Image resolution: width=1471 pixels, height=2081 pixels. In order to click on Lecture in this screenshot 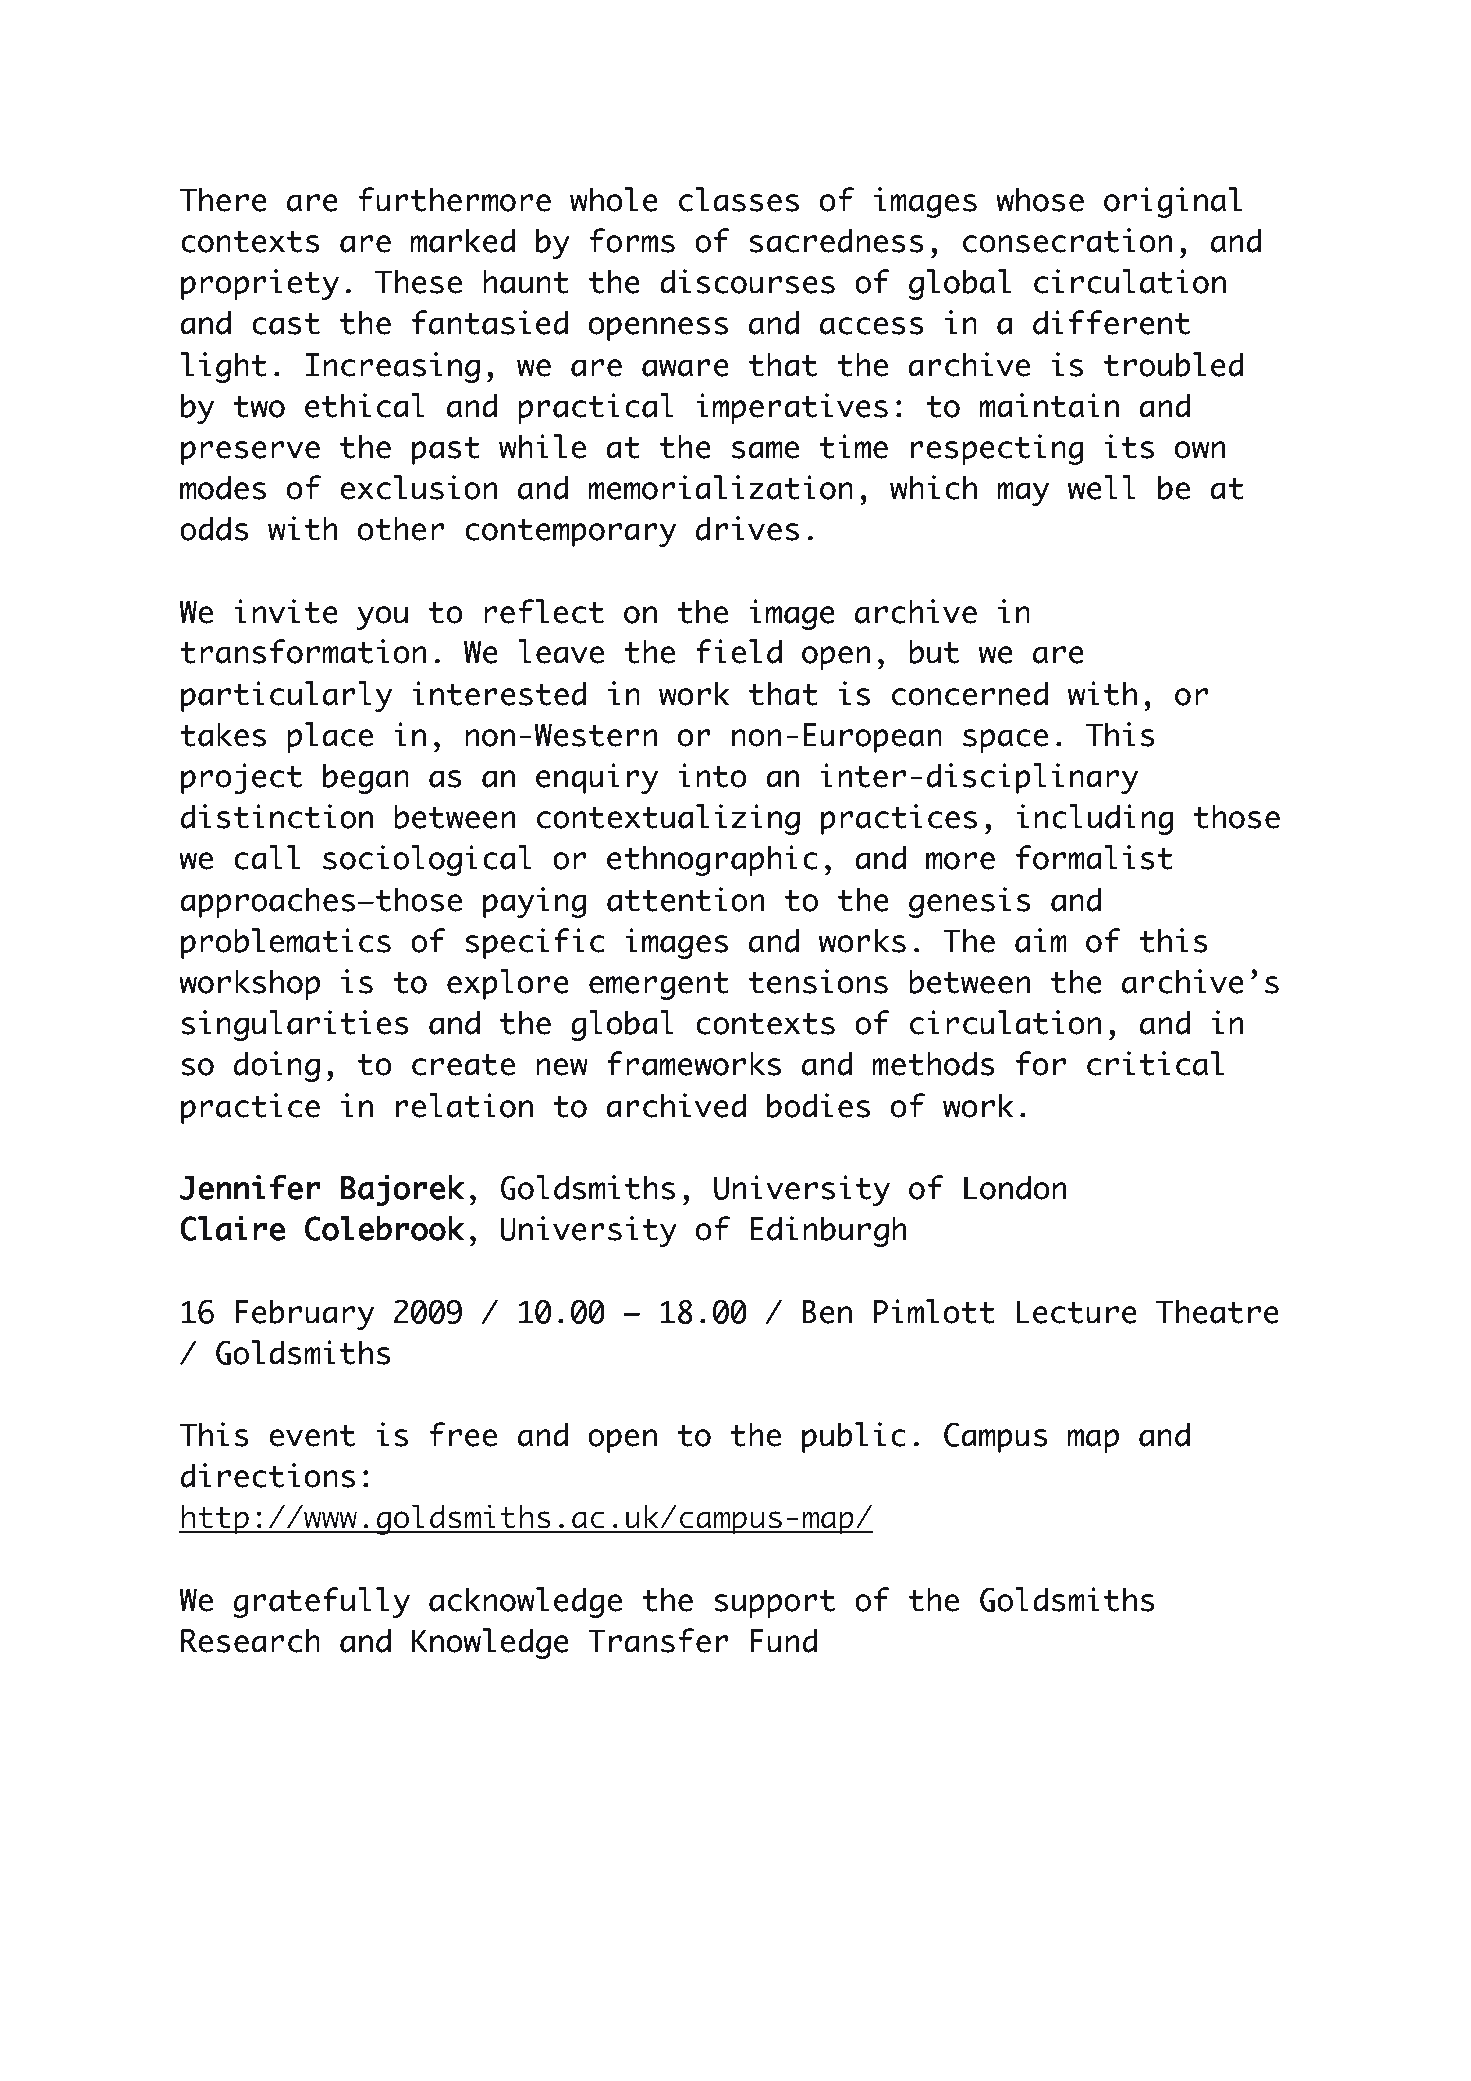, I will do `click(1076, 1312)`.
